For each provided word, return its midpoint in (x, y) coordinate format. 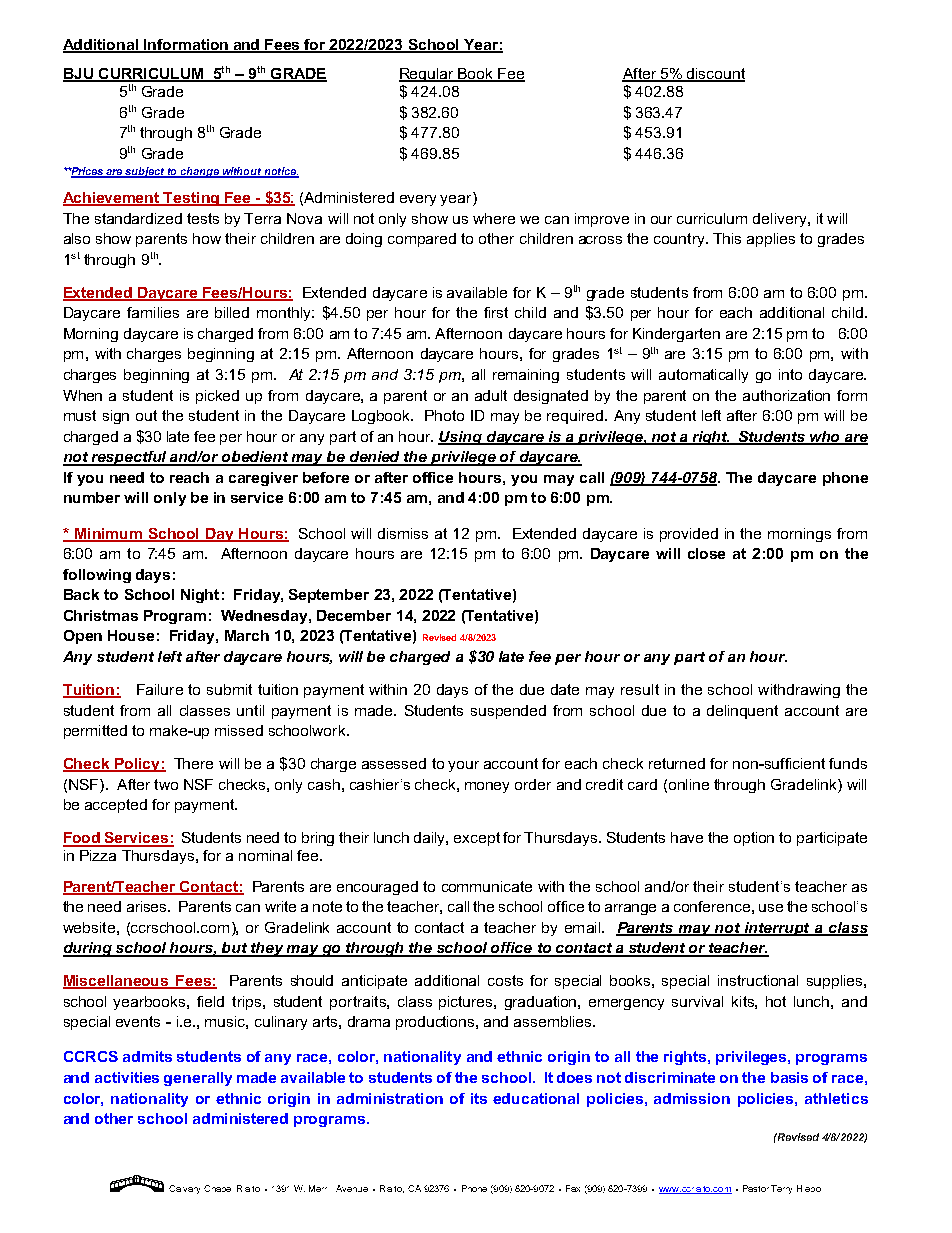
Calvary (184, 1189)
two (166, 784)
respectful (129, 458)
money (487, 787)
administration (390, 1098)
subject (145, 172)
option (754, 839)
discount (715, 75)
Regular (427, 75)
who (825, 437)
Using (461, 438)
